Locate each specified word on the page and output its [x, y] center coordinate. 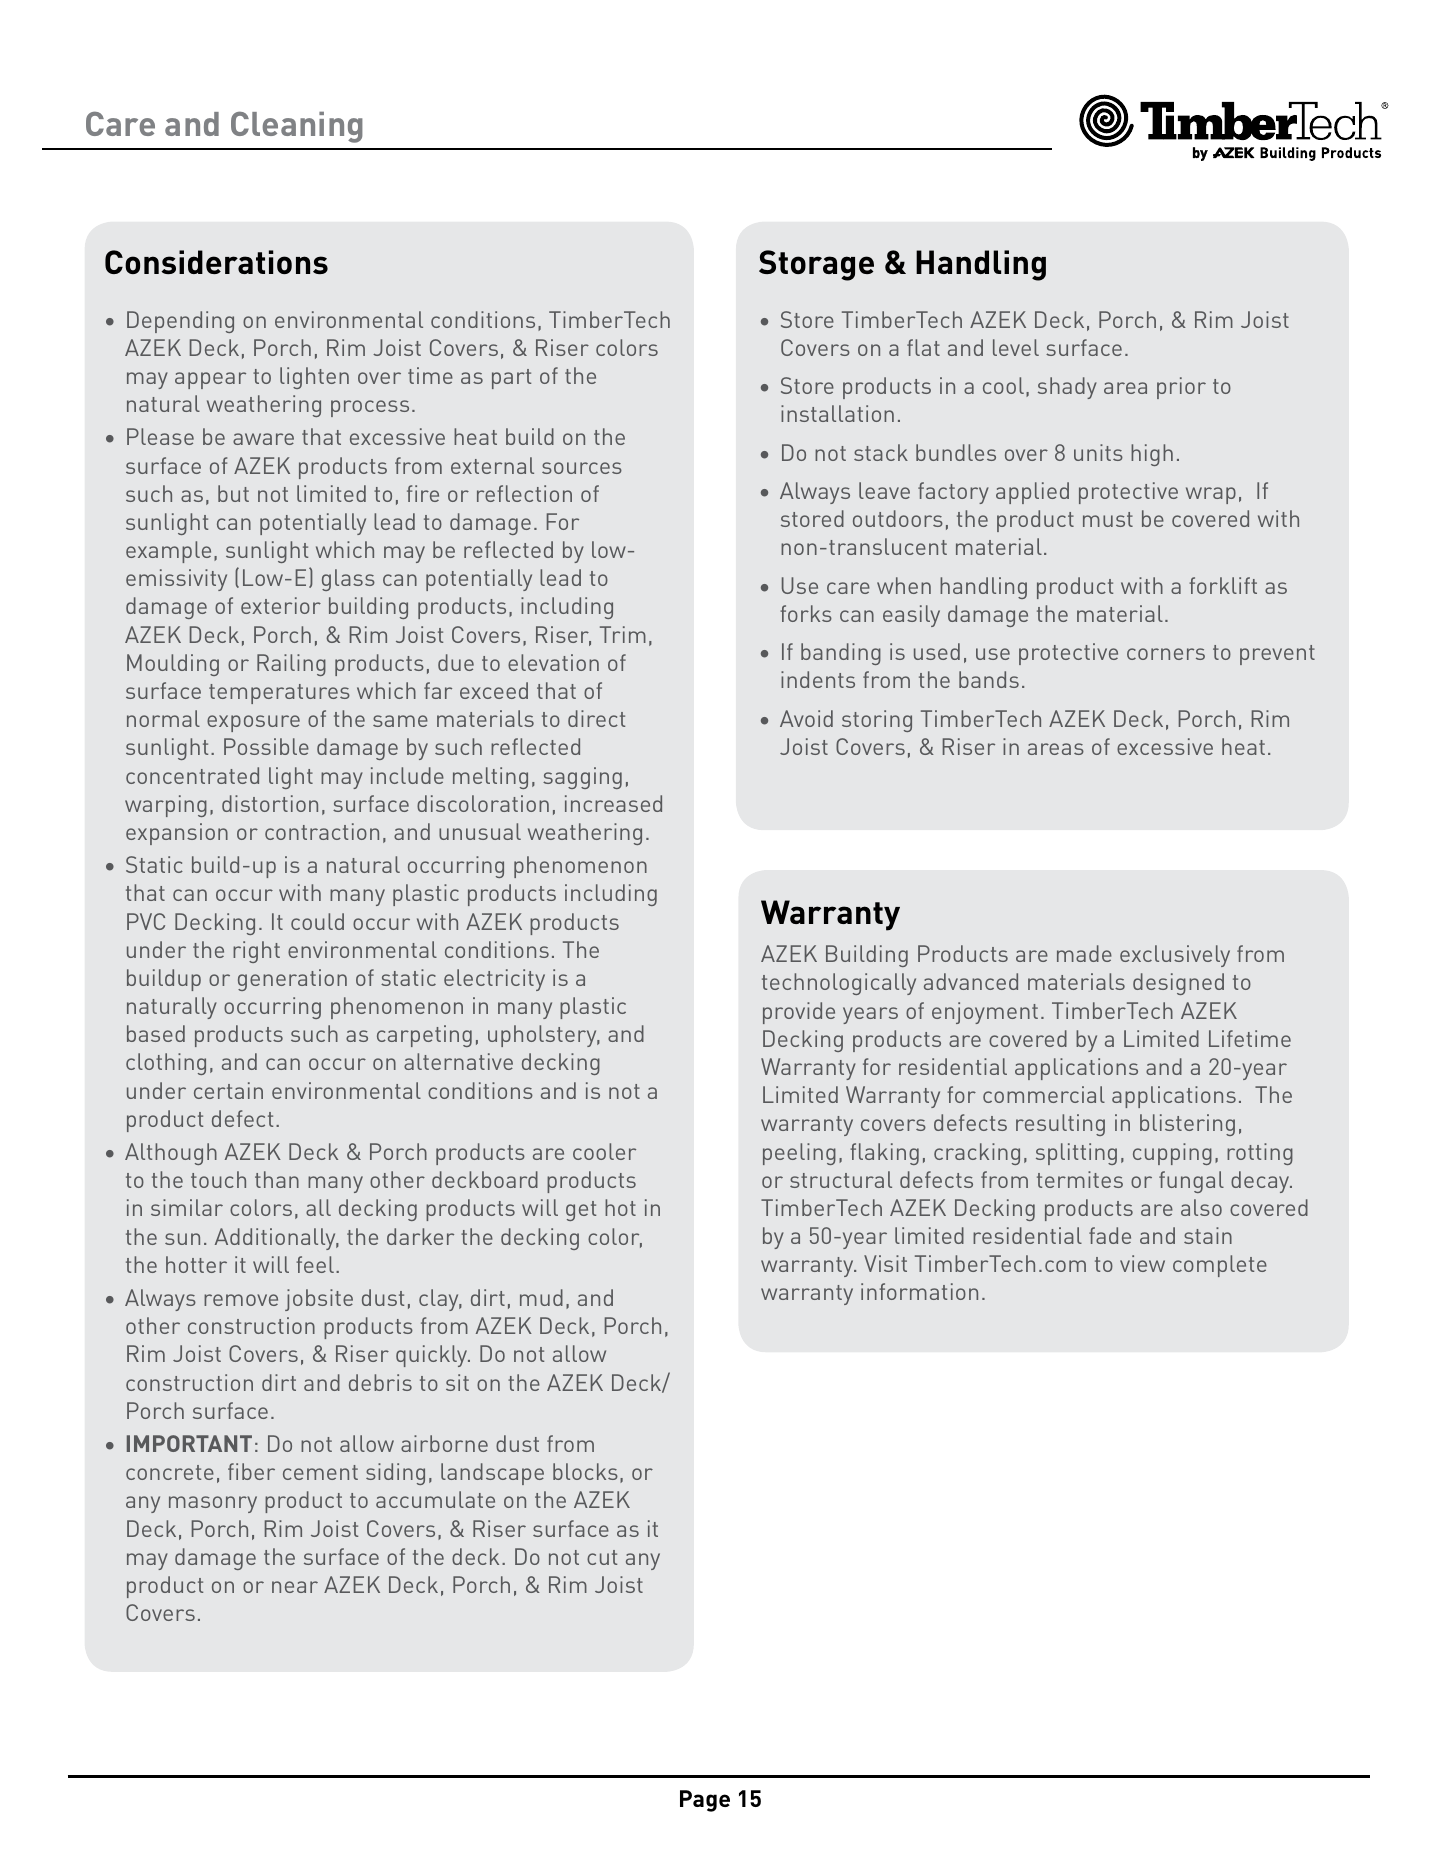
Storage [816, 265]
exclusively [1175, 956]
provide [799, 1013]
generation [292, 980]
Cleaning [297, 127]
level [1016, 347]
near [295, 1587]
